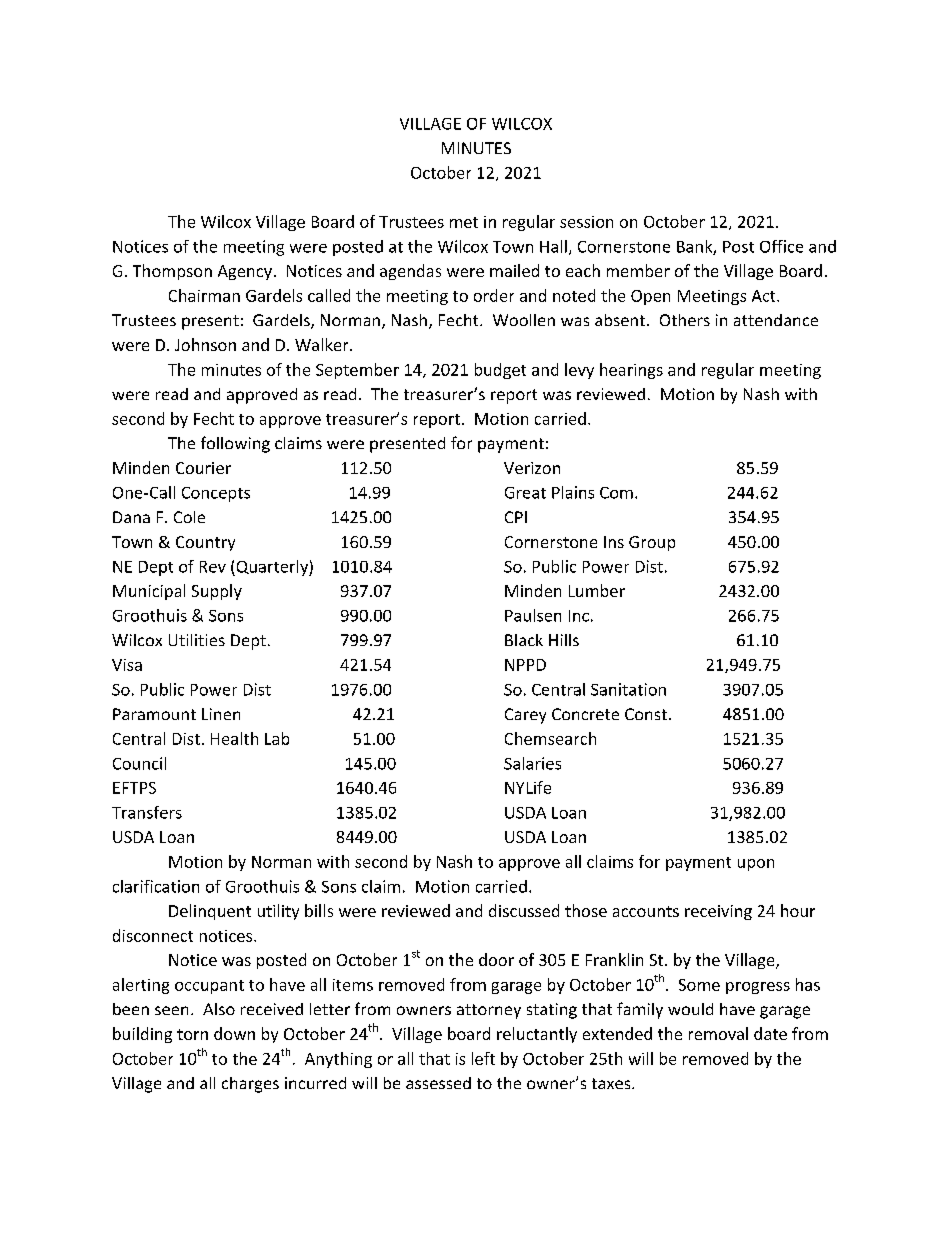 This image has height=1233, width=952. What do you see at coordinates (197, 640) in the image?
I see `Utilities` at bounding box center [197, 640].
